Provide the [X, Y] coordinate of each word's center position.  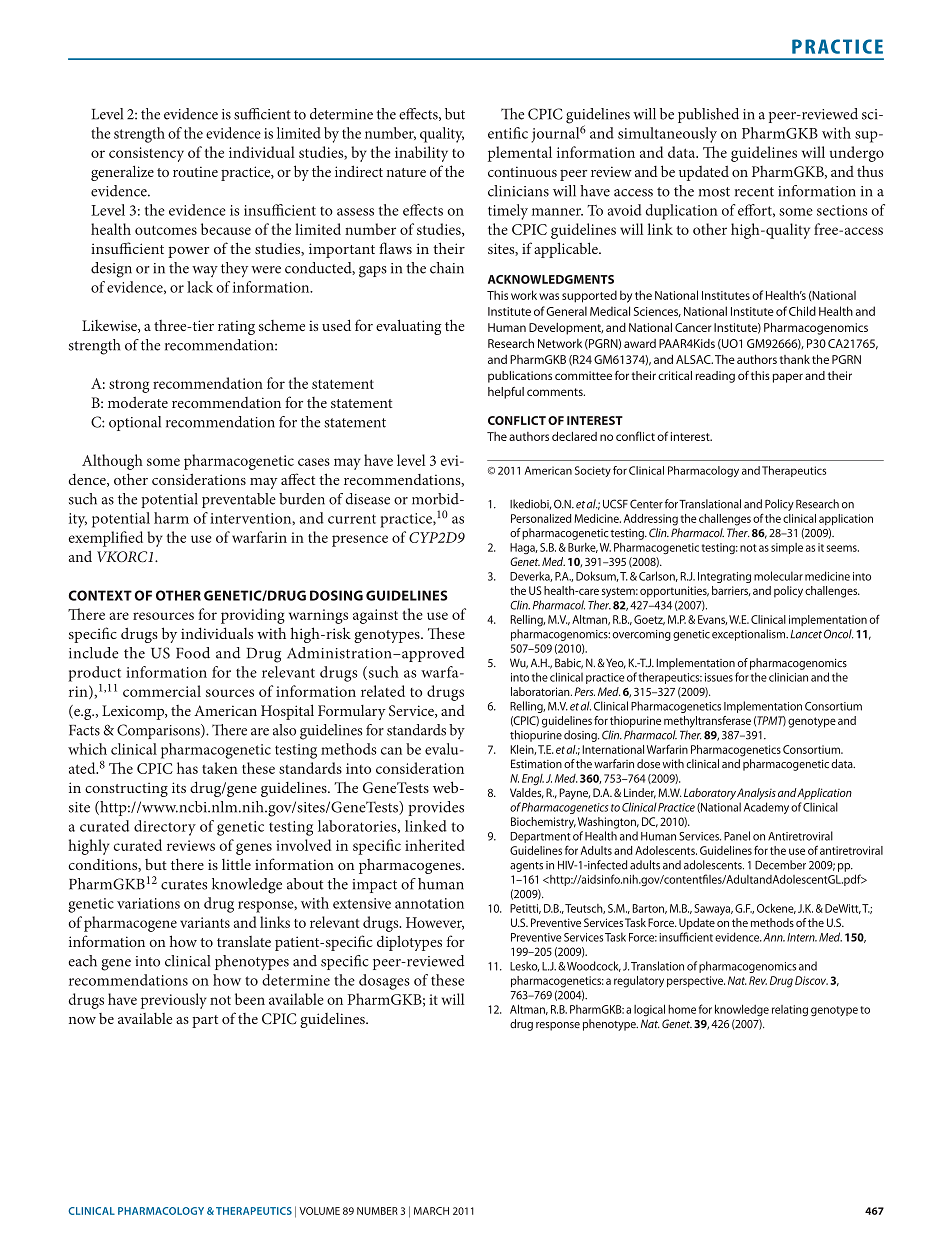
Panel [737, 836]
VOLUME [319, 1211]
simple [787, 548]
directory [165, 828]
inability [421, 154]
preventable [239, 500]
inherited [435, 845]
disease [367, 499]
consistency [146, 154]
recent [754, 192]
